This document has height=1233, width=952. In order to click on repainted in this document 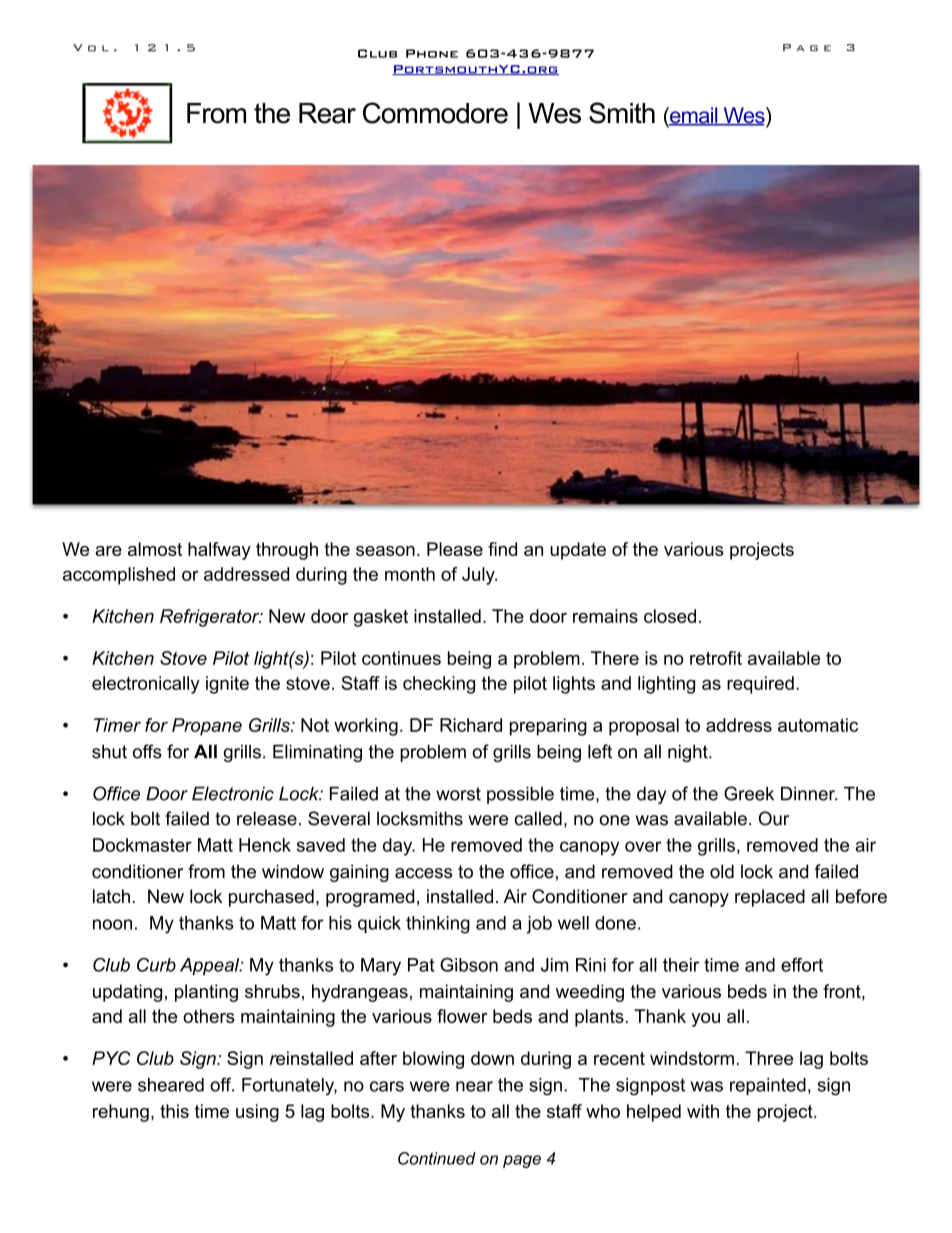, I will do `click(768, 1086)`.
